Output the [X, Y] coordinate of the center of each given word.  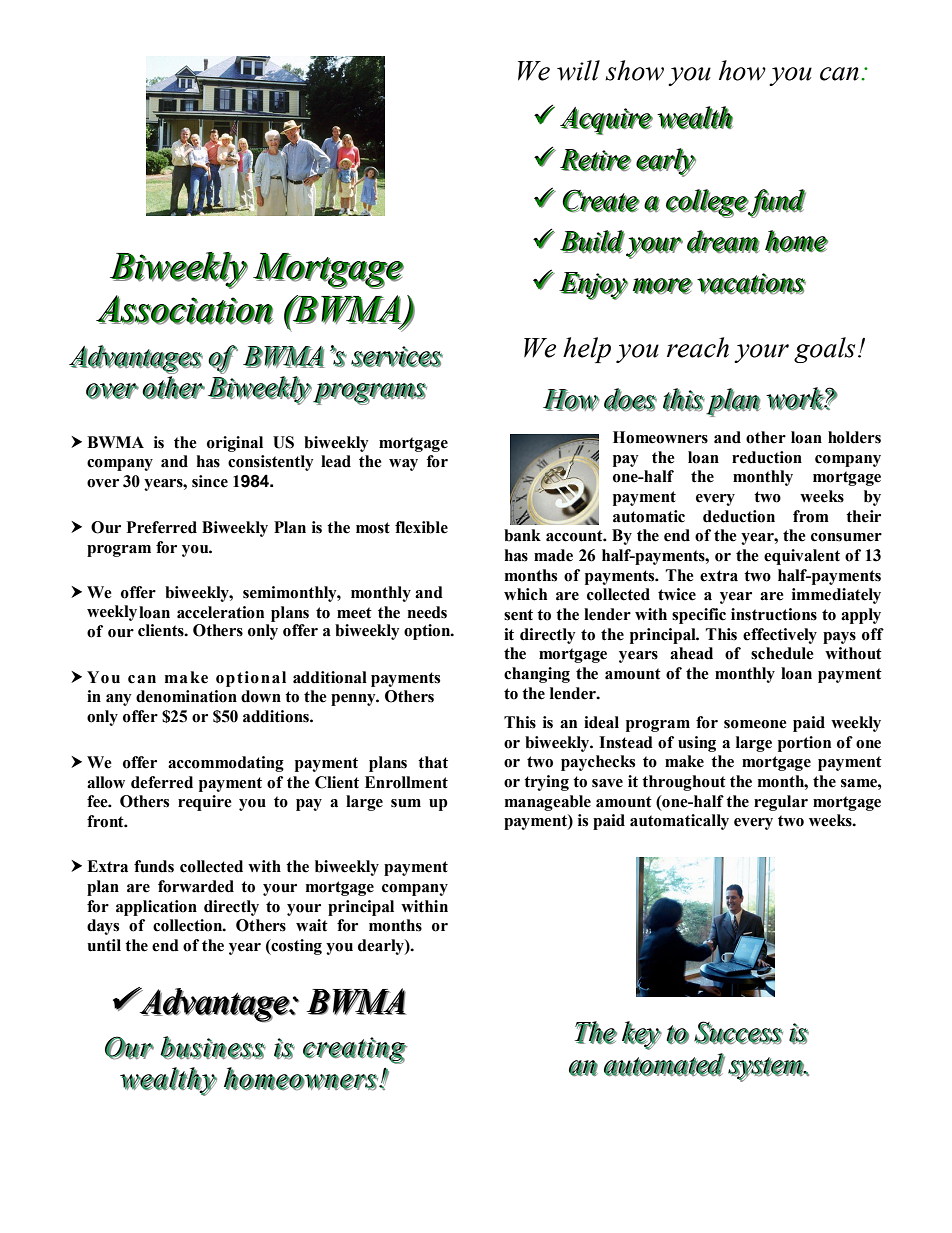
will [578, 70]
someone [755, 724]
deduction [739, 516]
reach [698, 347]
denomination [186, 696]
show [634, 70]
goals [824, 350]
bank [522, 535]
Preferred [162, 527]
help [587, 350]
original [235, 444]
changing [537, 675]
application [156, 908]
